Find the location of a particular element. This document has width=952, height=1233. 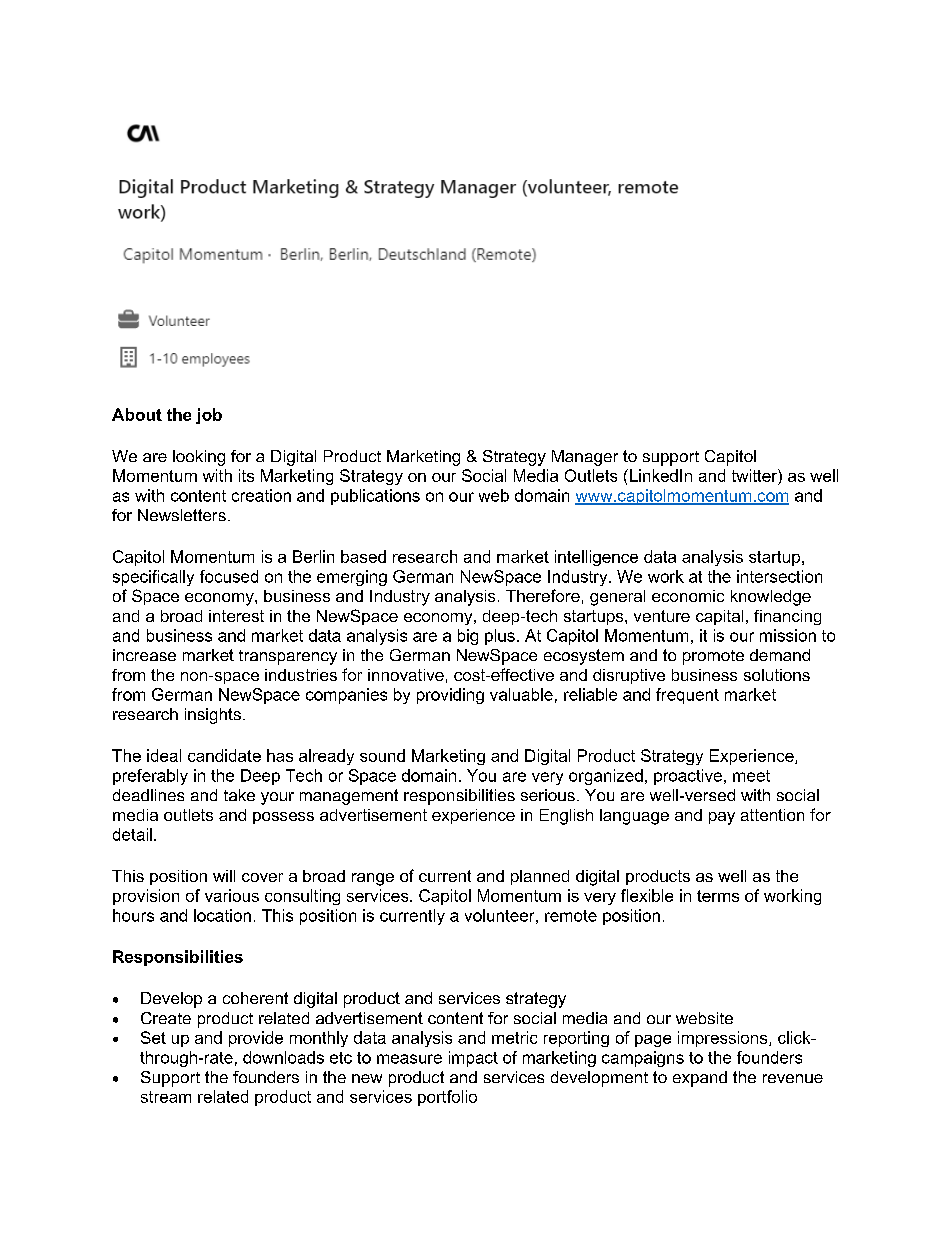

terms is located at coordinates (718, 896).
